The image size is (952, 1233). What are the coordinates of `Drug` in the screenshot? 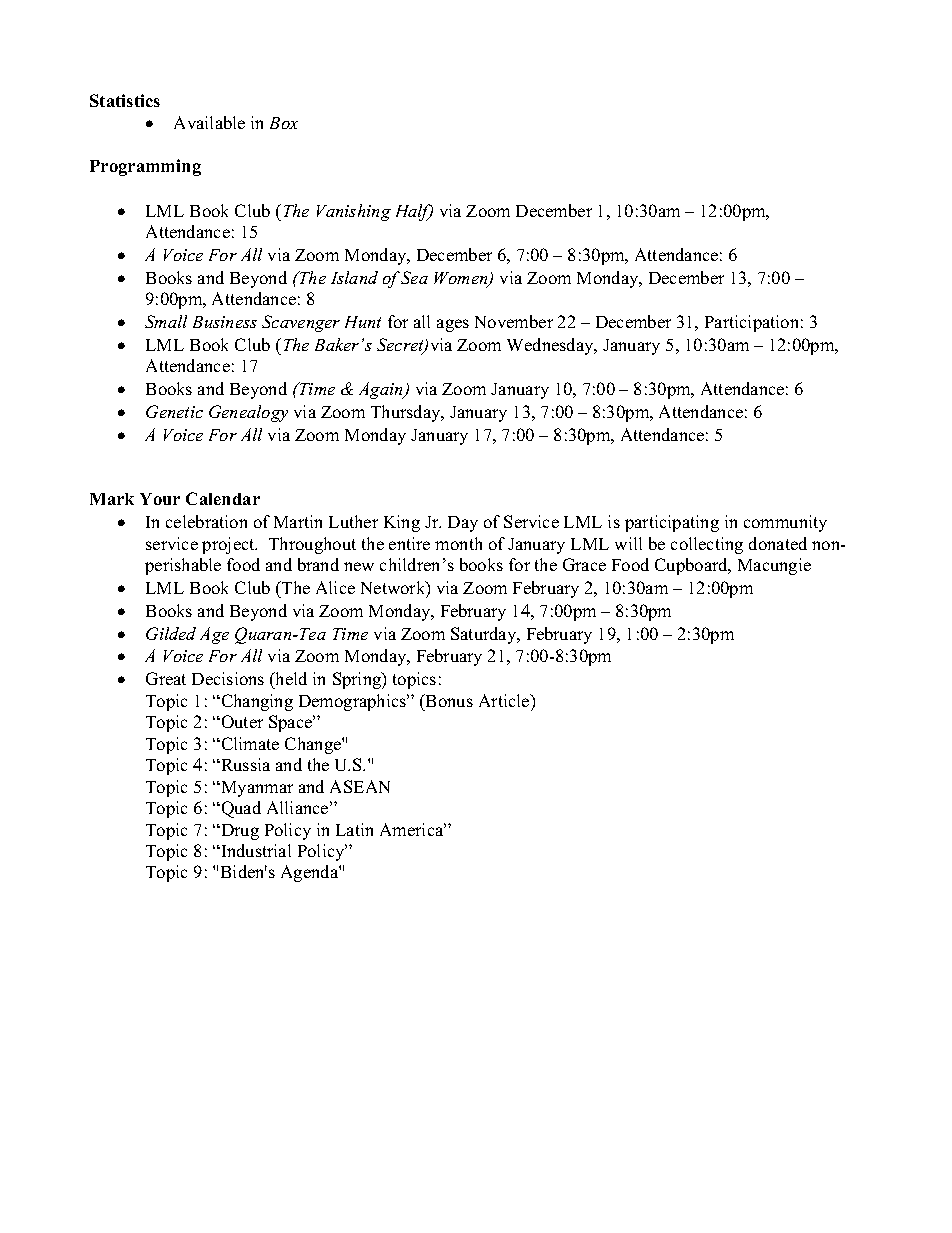 It's located at (239, 832).
